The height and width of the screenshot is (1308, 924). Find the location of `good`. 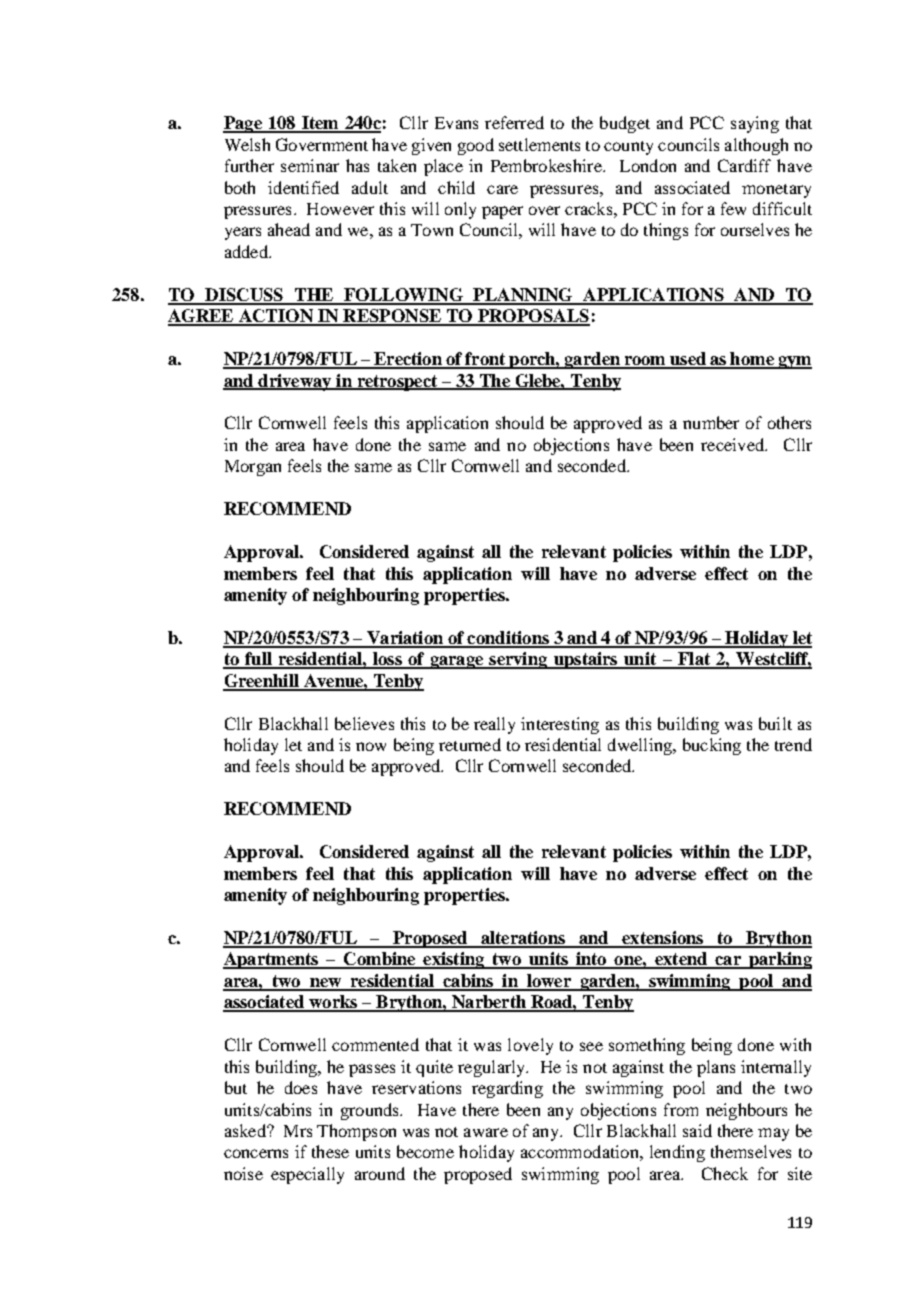

good is located at coordinates (476, 146).
